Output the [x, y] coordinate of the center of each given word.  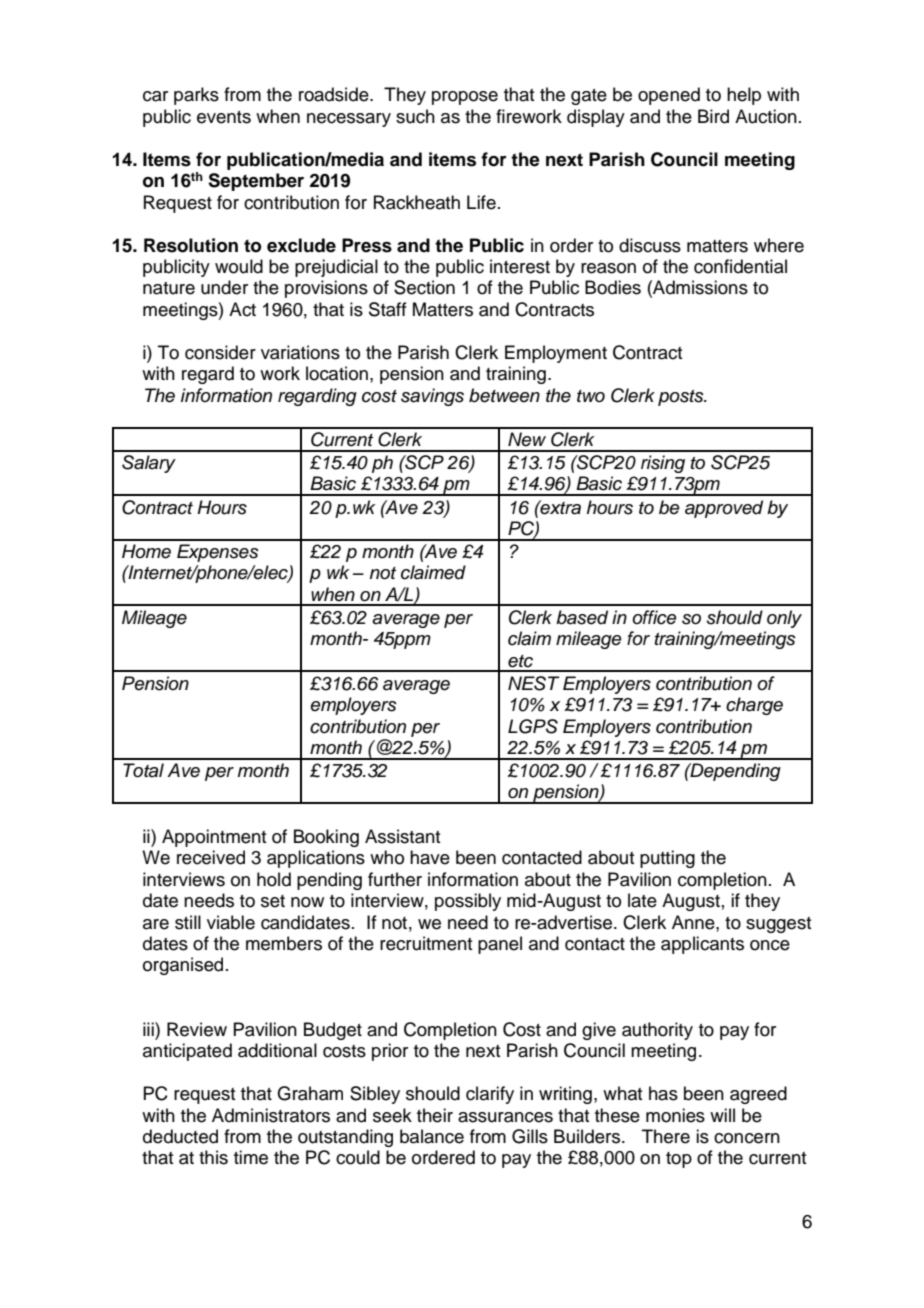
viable [231, 922]
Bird [713, 116]
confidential [740, 266]
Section [424, 287]
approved [724, 509]
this [213, 1157]
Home [146, 551]
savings [432, 397]
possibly [468, 902]
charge [754, 706]
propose [465, 98]
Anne [694, 922]
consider [220, 352]
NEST [534, 683]
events [224, 117]
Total [143, 770]
